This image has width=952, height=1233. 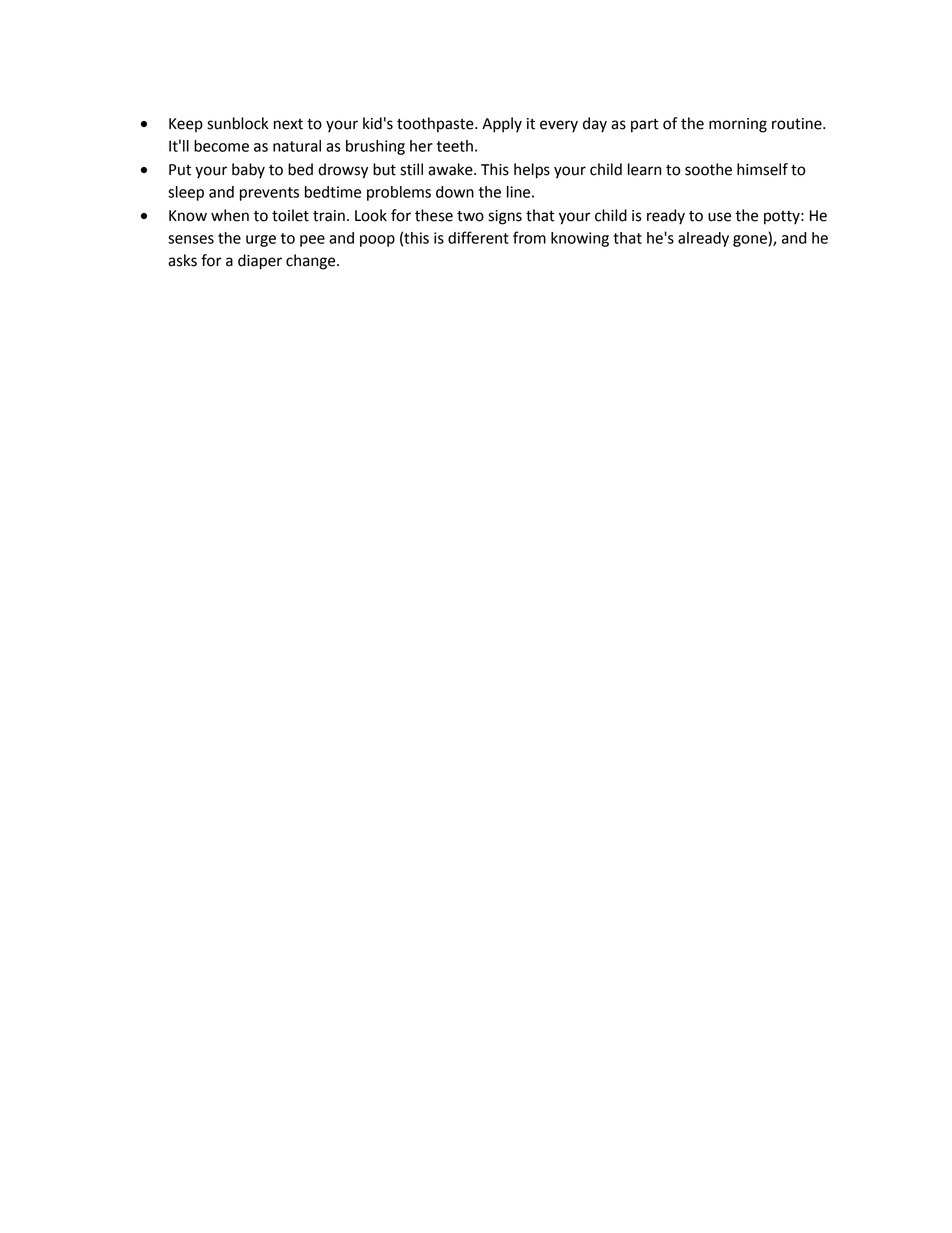 What do you see at coordinates (221, 146) in the image?
I see `become` at bounding box center [221, 146].
